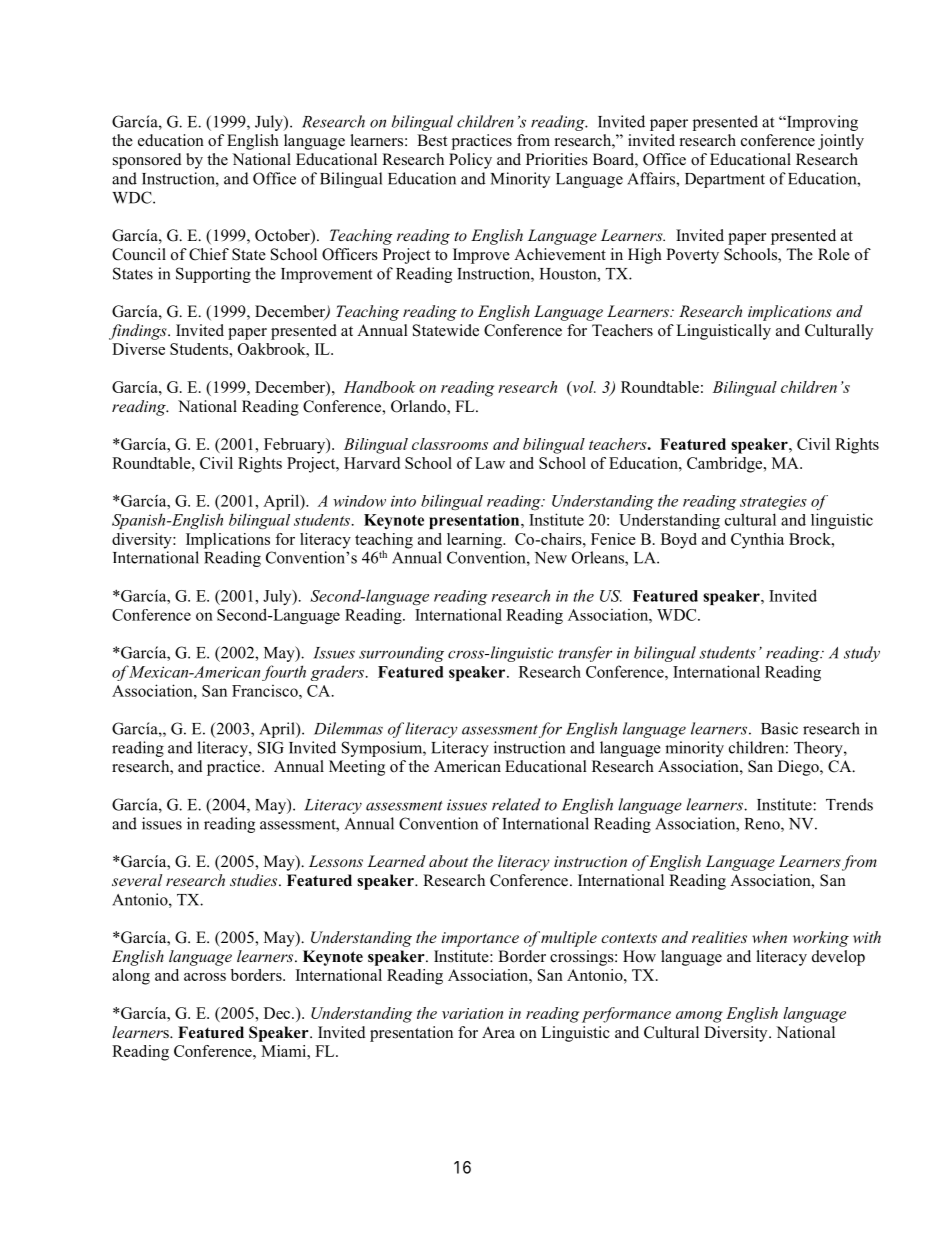  I want to click on fourth, so click(284, 673).
